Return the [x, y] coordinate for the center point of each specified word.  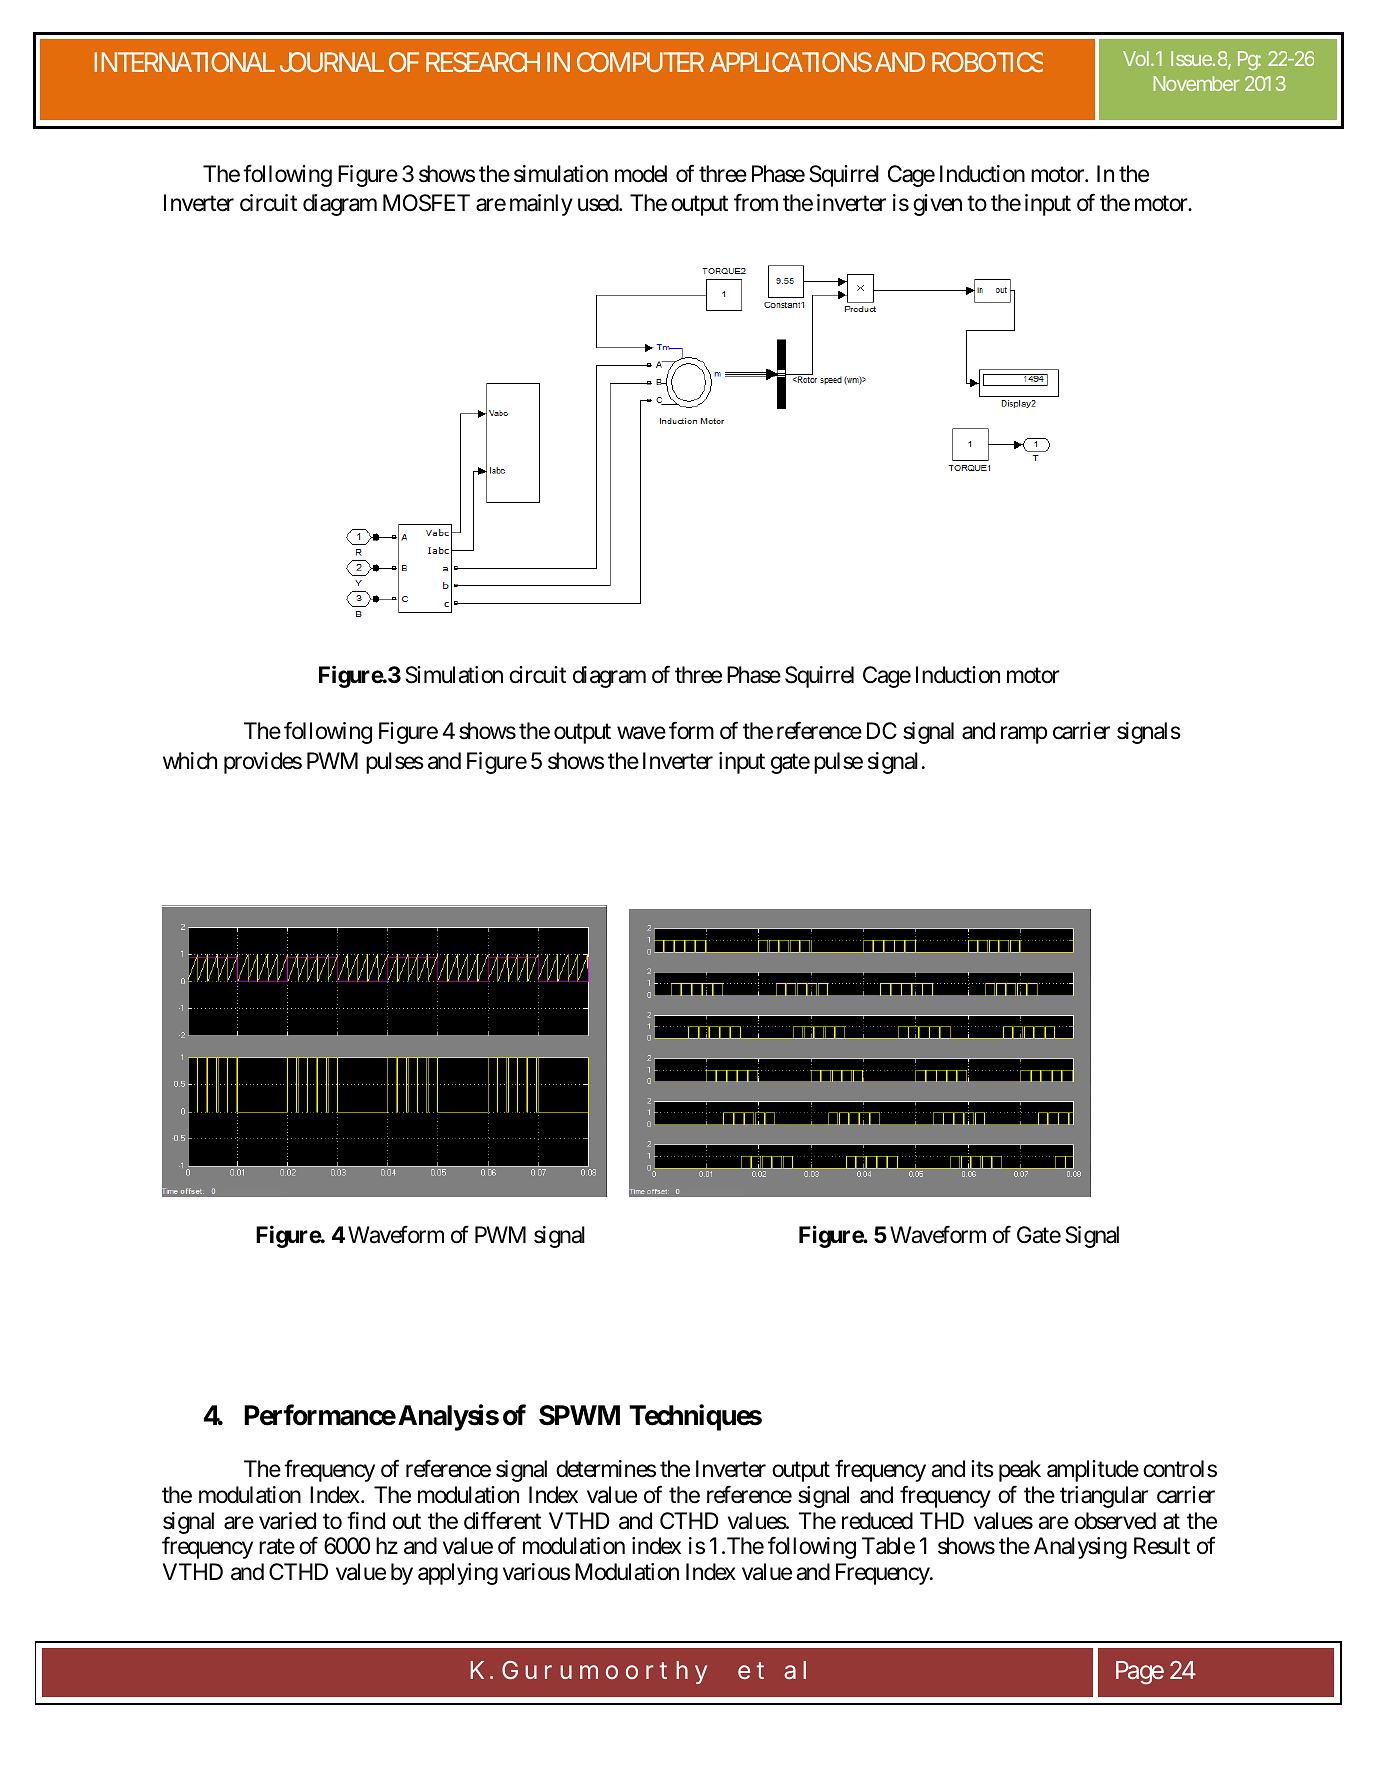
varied [287, 1521]
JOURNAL [332, 62]
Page [1140, 1673]
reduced [877, 1521]
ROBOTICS [987, 62]
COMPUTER [640, 62]
